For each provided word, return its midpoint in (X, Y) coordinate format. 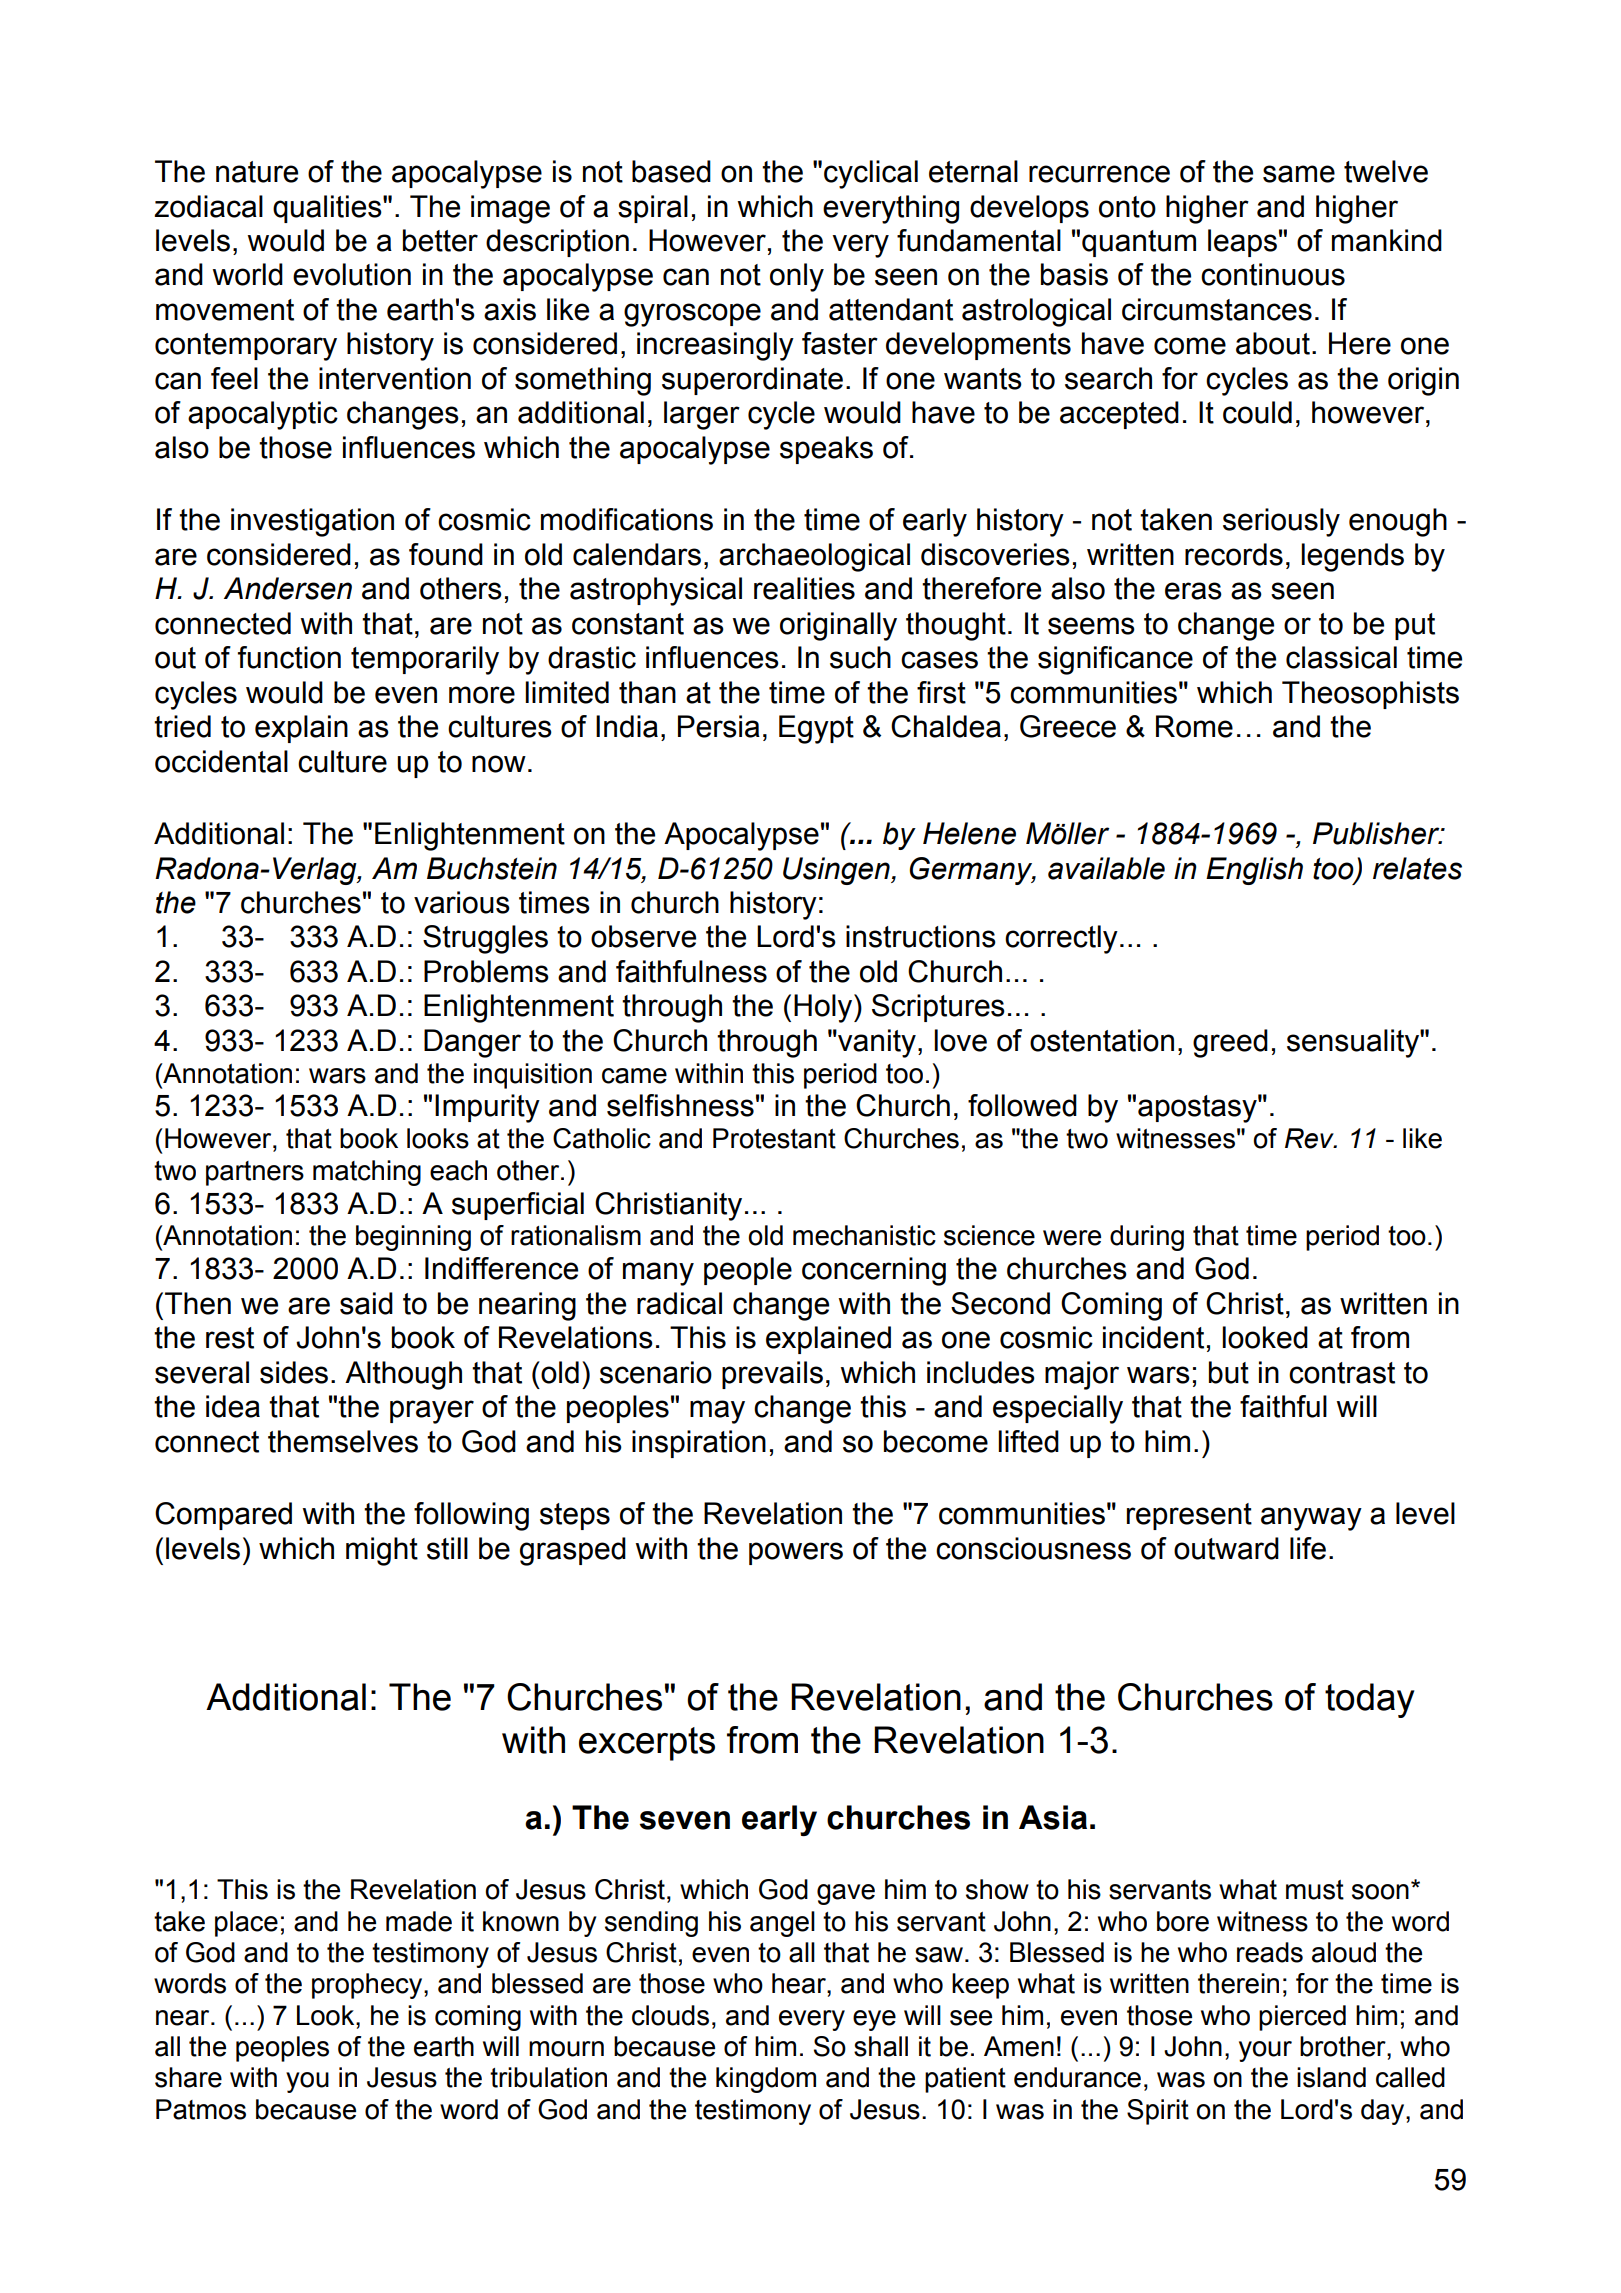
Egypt (816, 729)
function (289, 657)
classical (1341, 657)
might (382, 1551)
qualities (328, 209)
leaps (1242, 243)
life (1308, 1548)
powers (796, 1553)
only (797, 277)
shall (881, 2046)
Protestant (774, 1138)
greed (1230, 1043)
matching (367, 1173)
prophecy (368, 1986)
